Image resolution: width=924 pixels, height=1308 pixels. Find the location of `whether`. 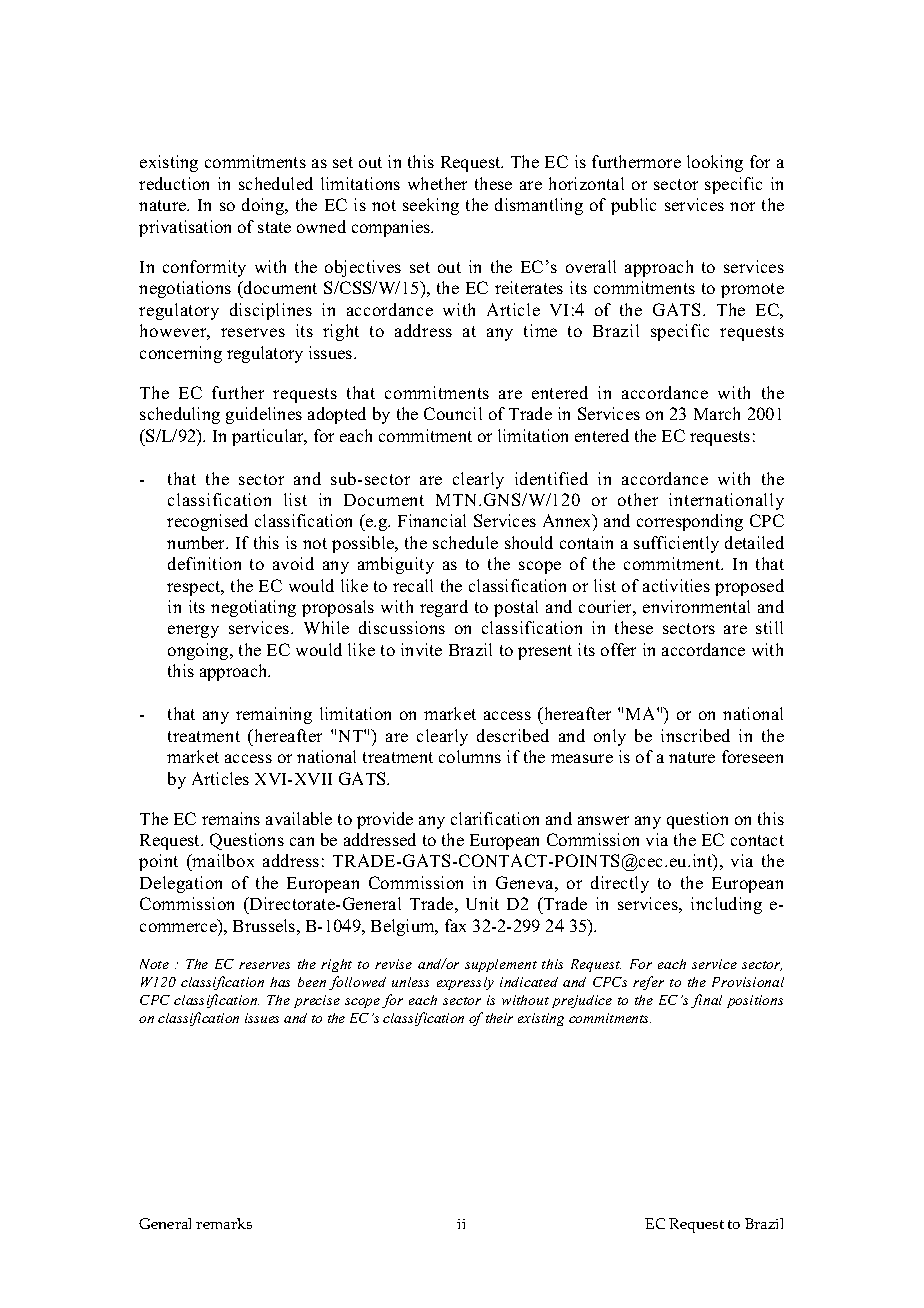

whether is located at coordinates (437, 183).
